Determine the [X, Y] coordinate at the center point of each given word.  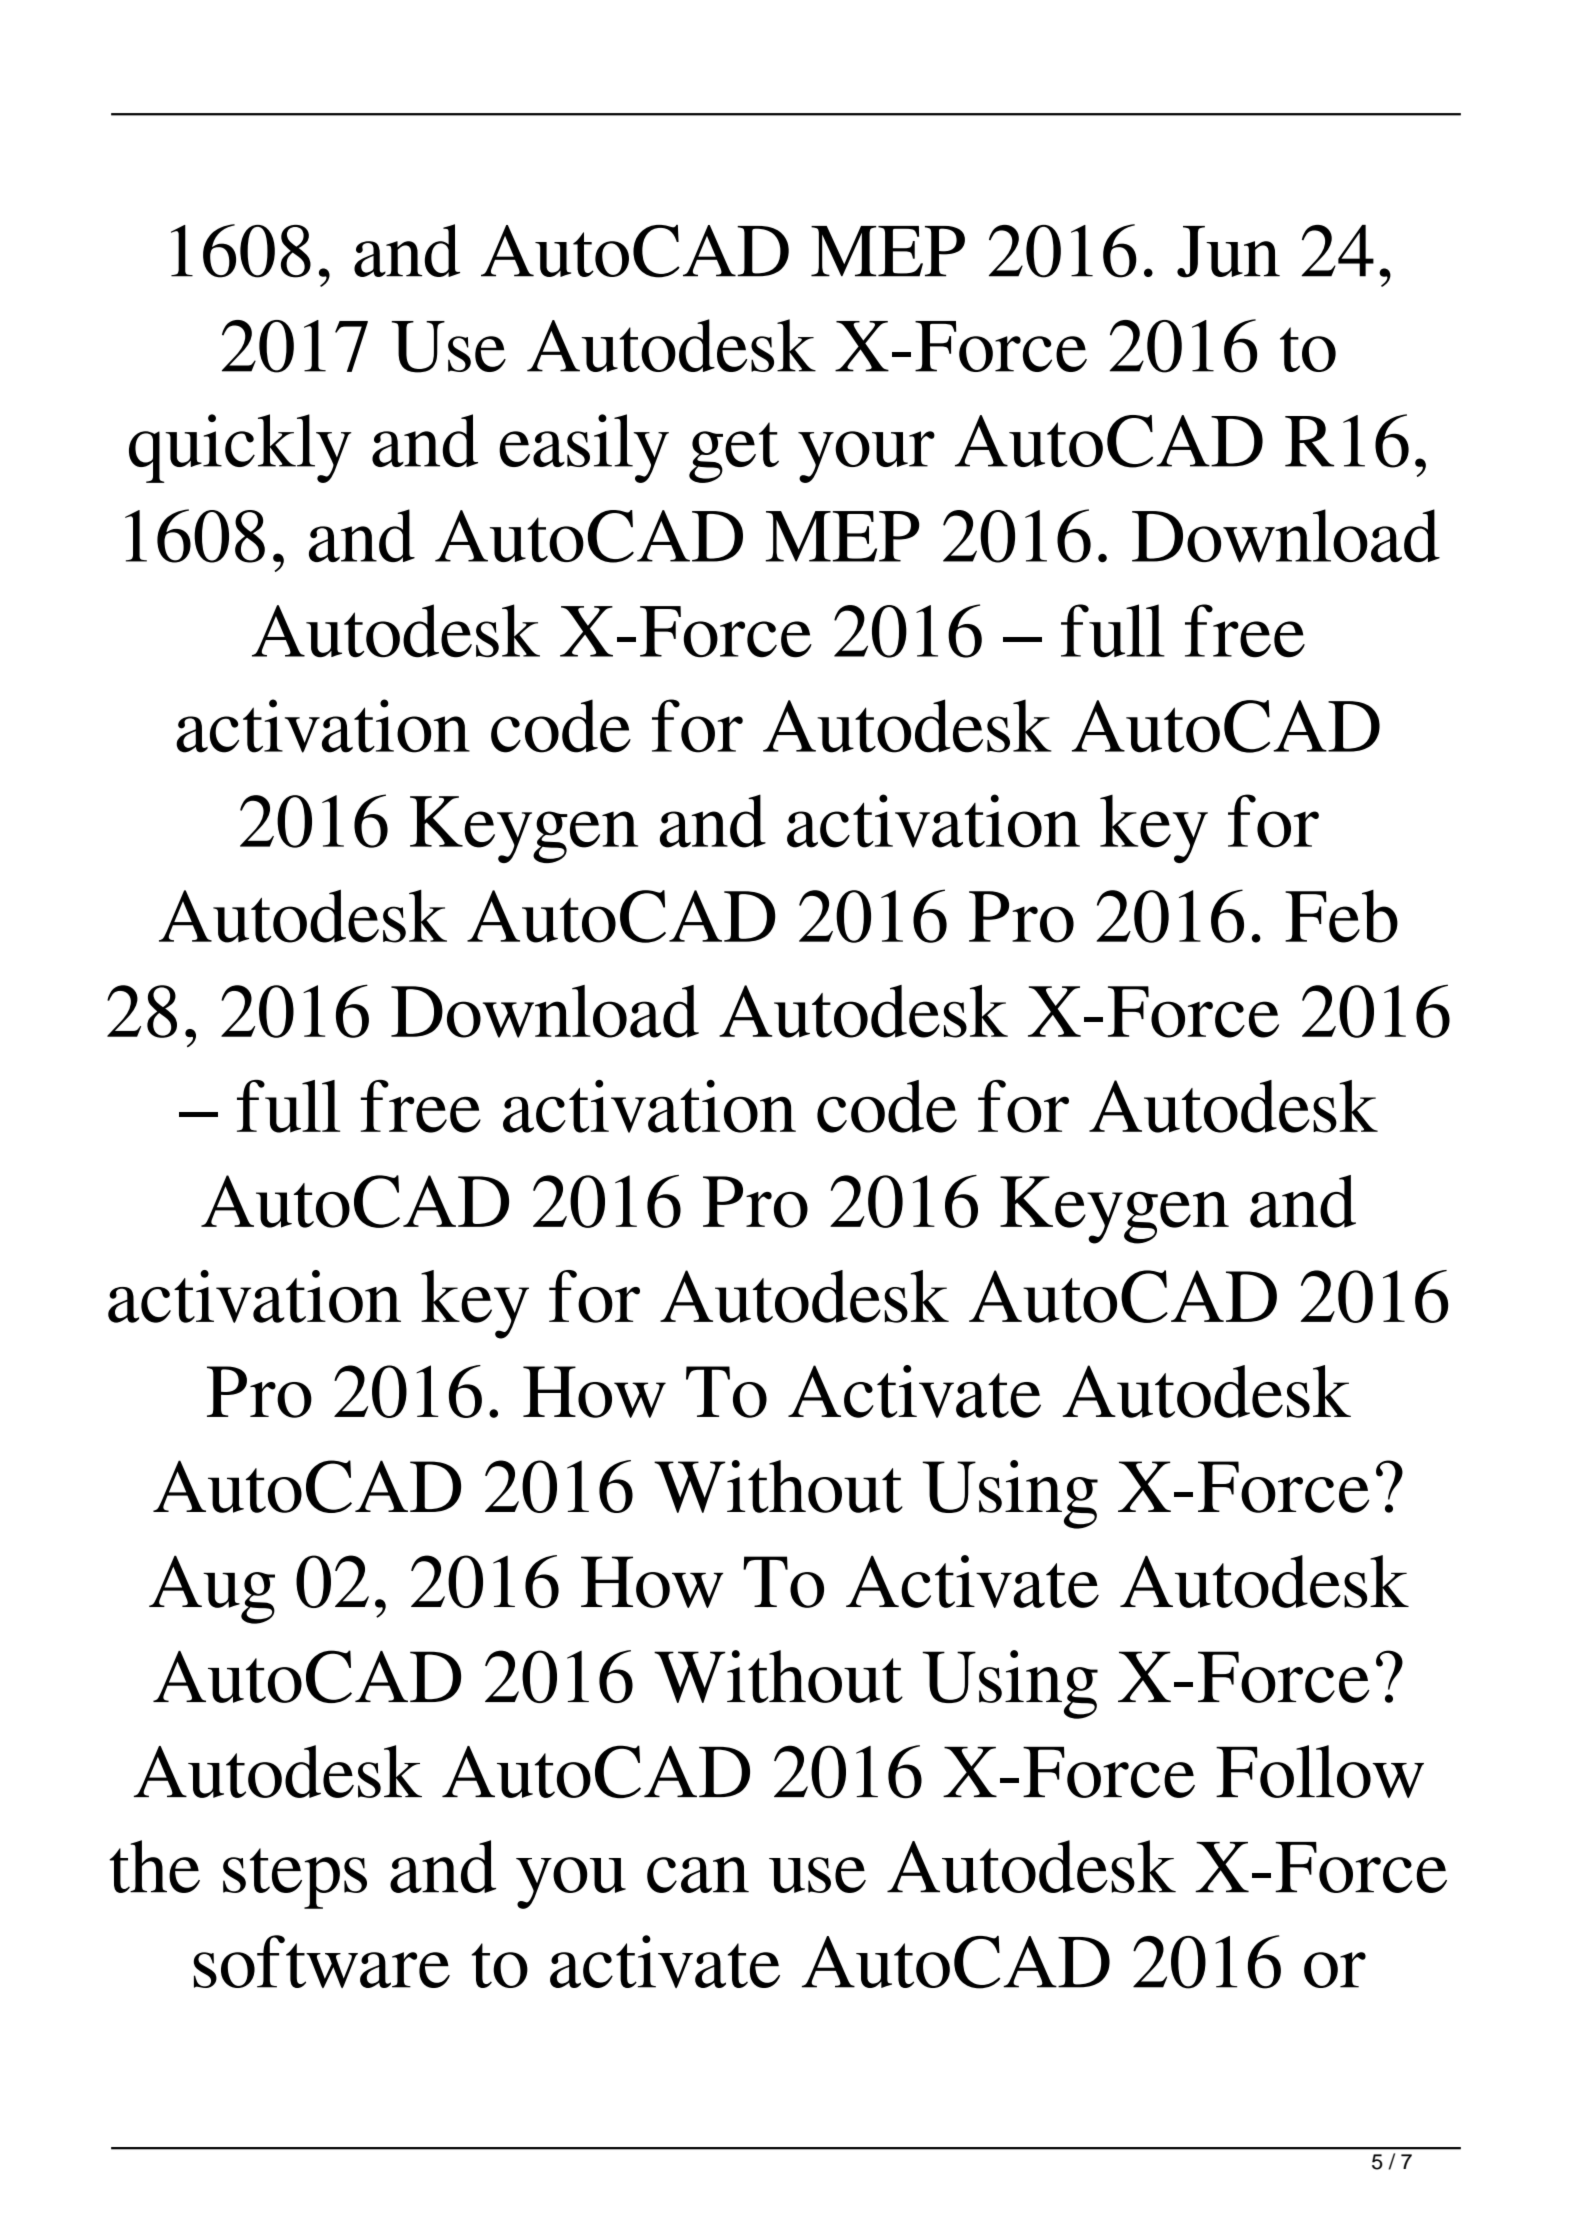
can [698, 1875]
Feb [1341, 916]
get [734, 452]
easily [584, 448]
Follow [1320, 1771]
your [866, 457]
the [154, 1866]
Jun [1228, 252]
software [321, 1961]
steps [295, 1878]
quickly [240, 448]
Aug [212, 1589]
